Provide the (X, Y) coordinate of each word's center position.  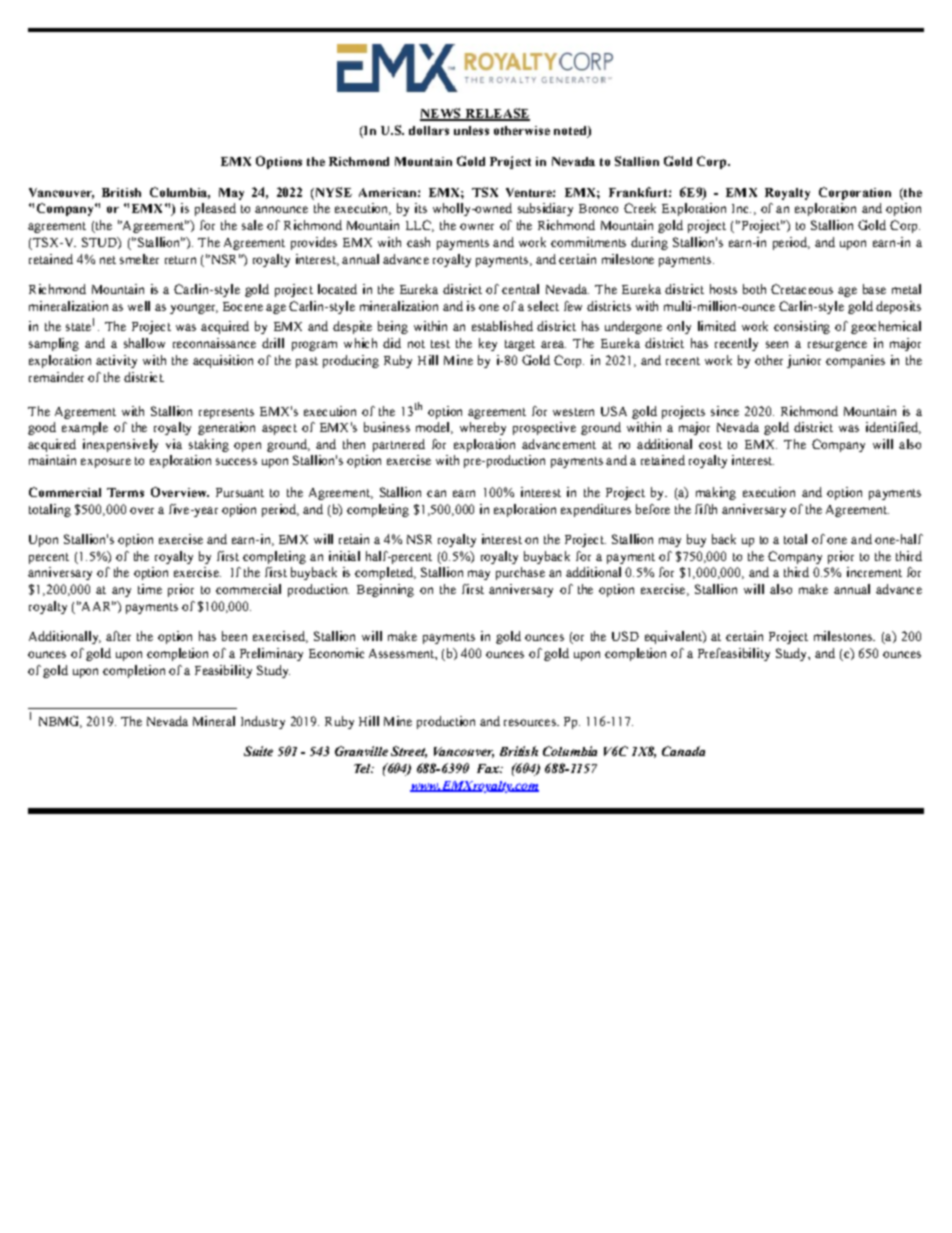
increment (874, 572)
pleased (215, 209)
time (150, 589)
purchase (520, 573)
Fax (489, 768)
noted (571, 132)
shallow (144, 343)
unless (471, 130)
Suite (258, 751)
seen (777, 344)
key (488, 344)
